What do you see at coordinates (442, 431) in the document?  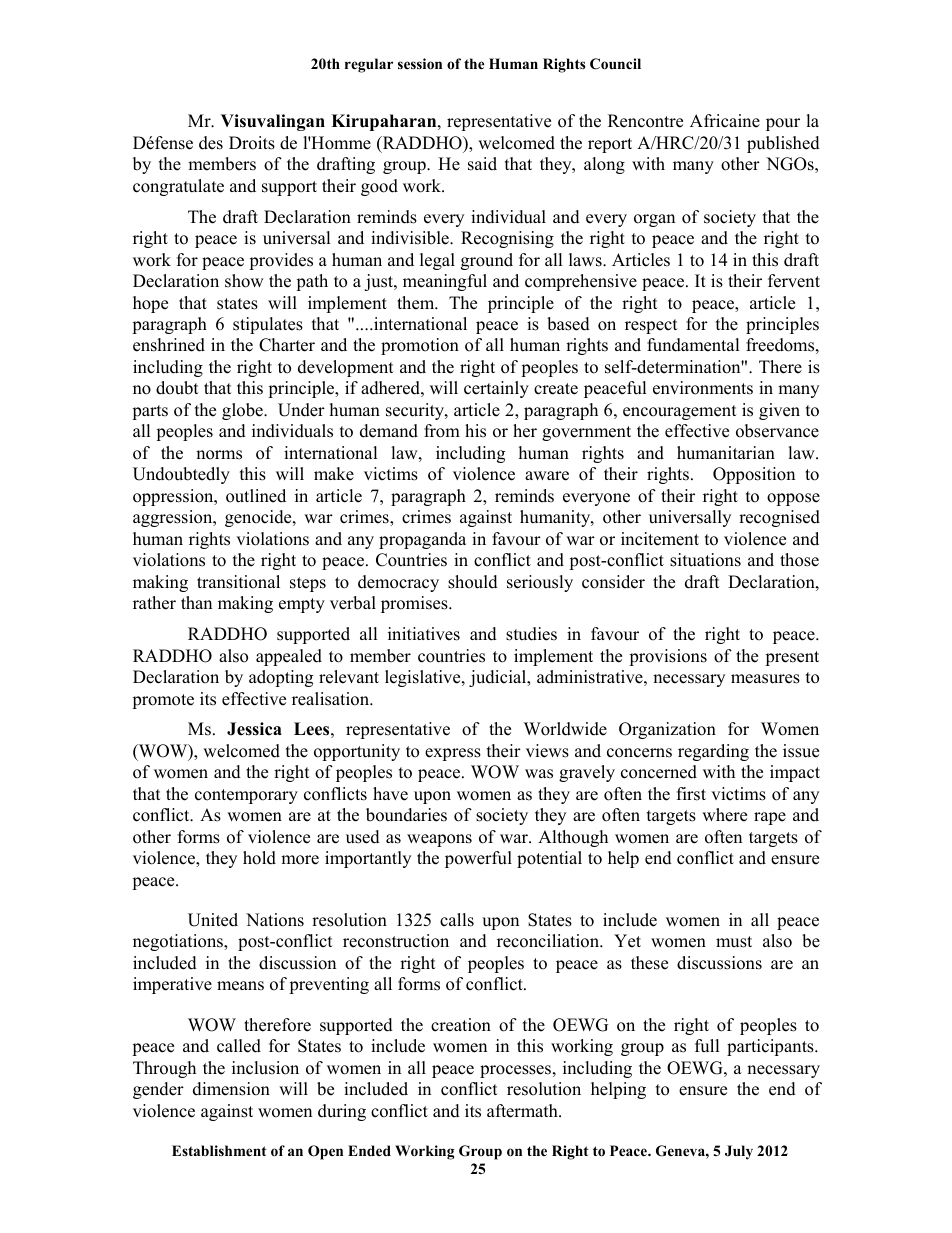 I see `from` at bounding box center [442, 431].
